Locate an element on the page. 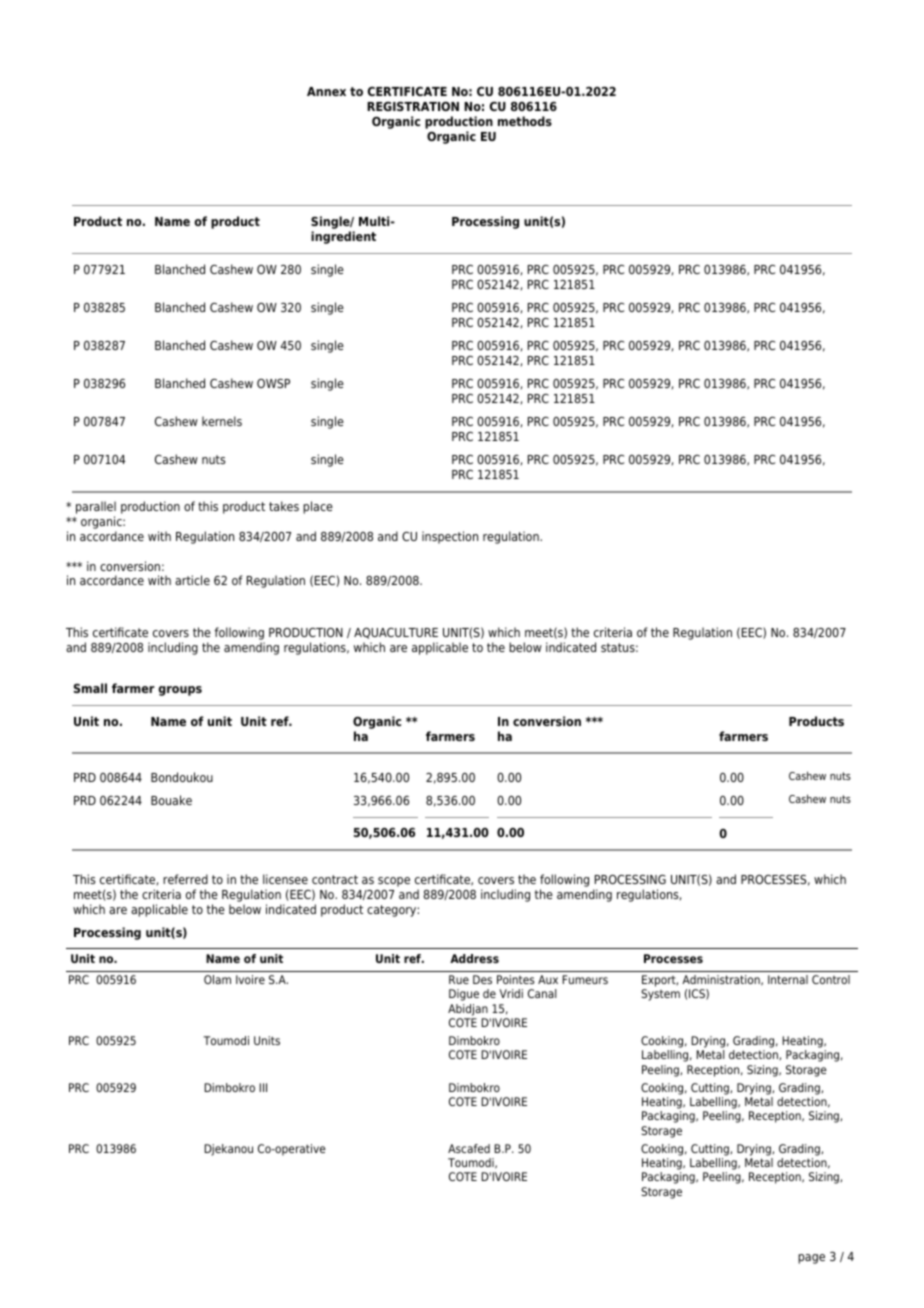 This image has height=1308, width=924. parallel is located at coordinates (96, 507).
